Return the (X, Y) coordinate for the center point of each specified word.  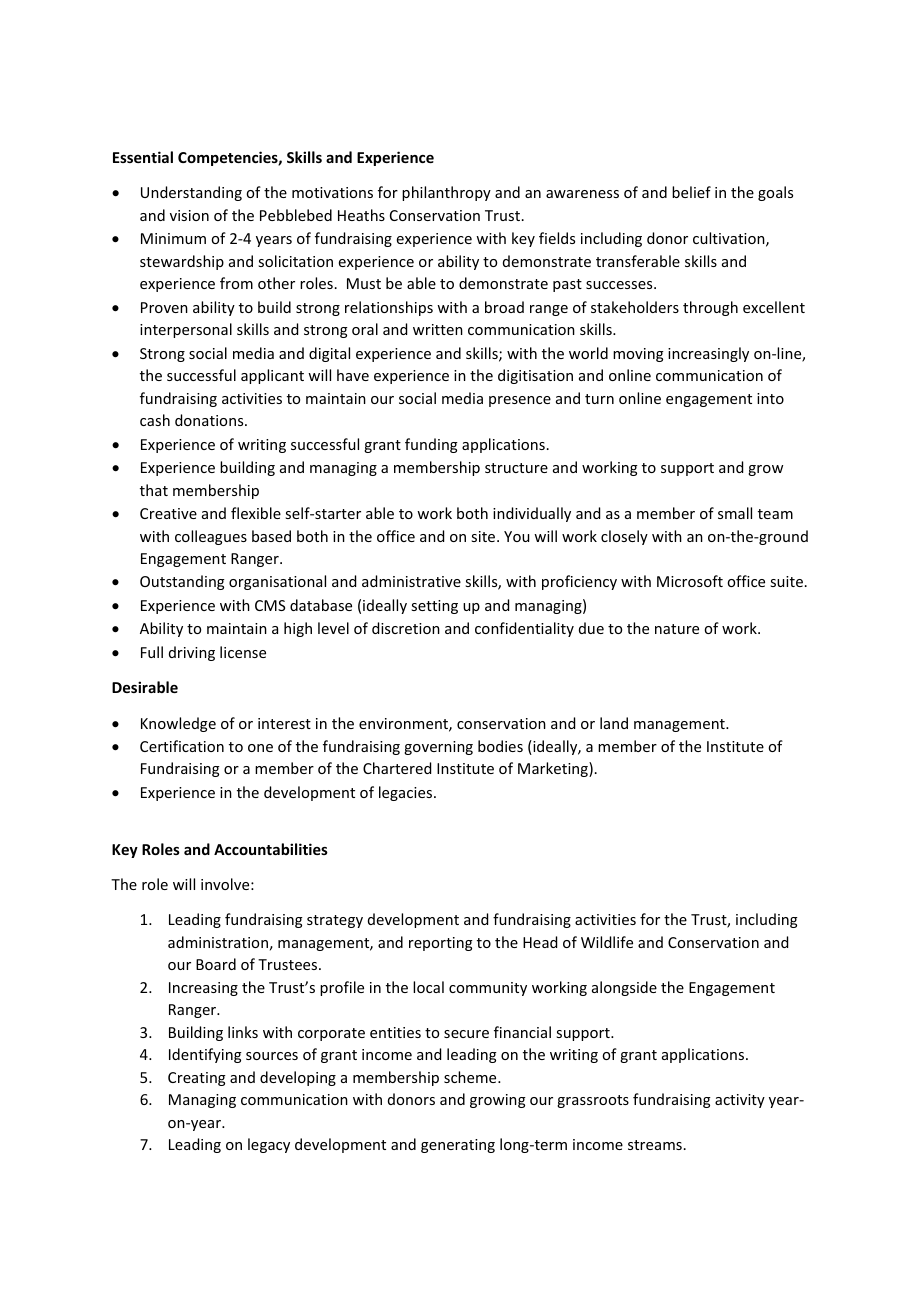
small (735, 513)
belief (691, 192)
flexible (256, 513)
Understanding (191, 193)
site (484, 536)
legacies (407, 793)
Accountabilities (271, 849)
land (614, 723)
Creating (197, 1079)
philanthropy (446, 193)
